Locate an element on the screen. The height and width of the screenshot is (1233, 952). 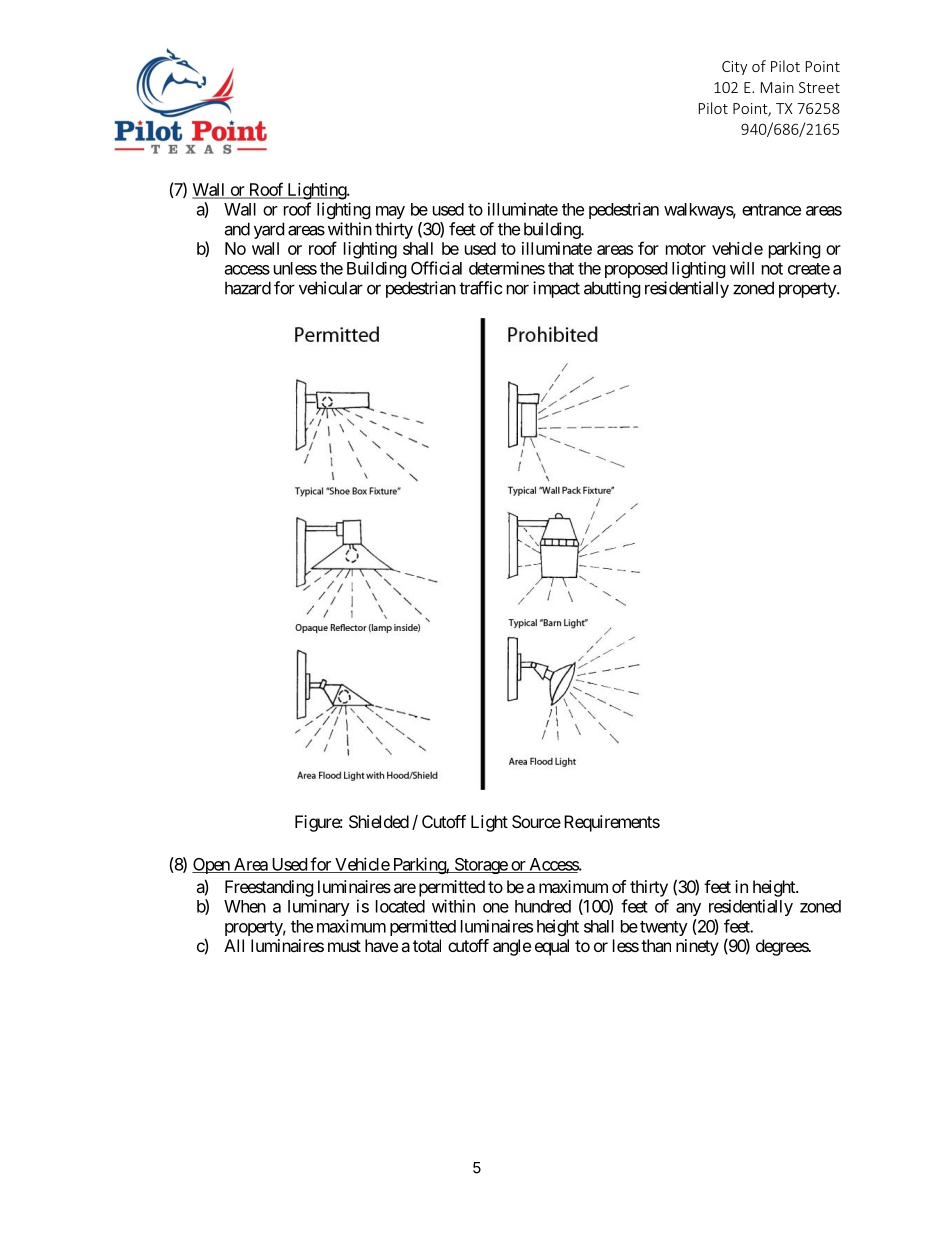
hazard is located at coordinates (248, 288).
